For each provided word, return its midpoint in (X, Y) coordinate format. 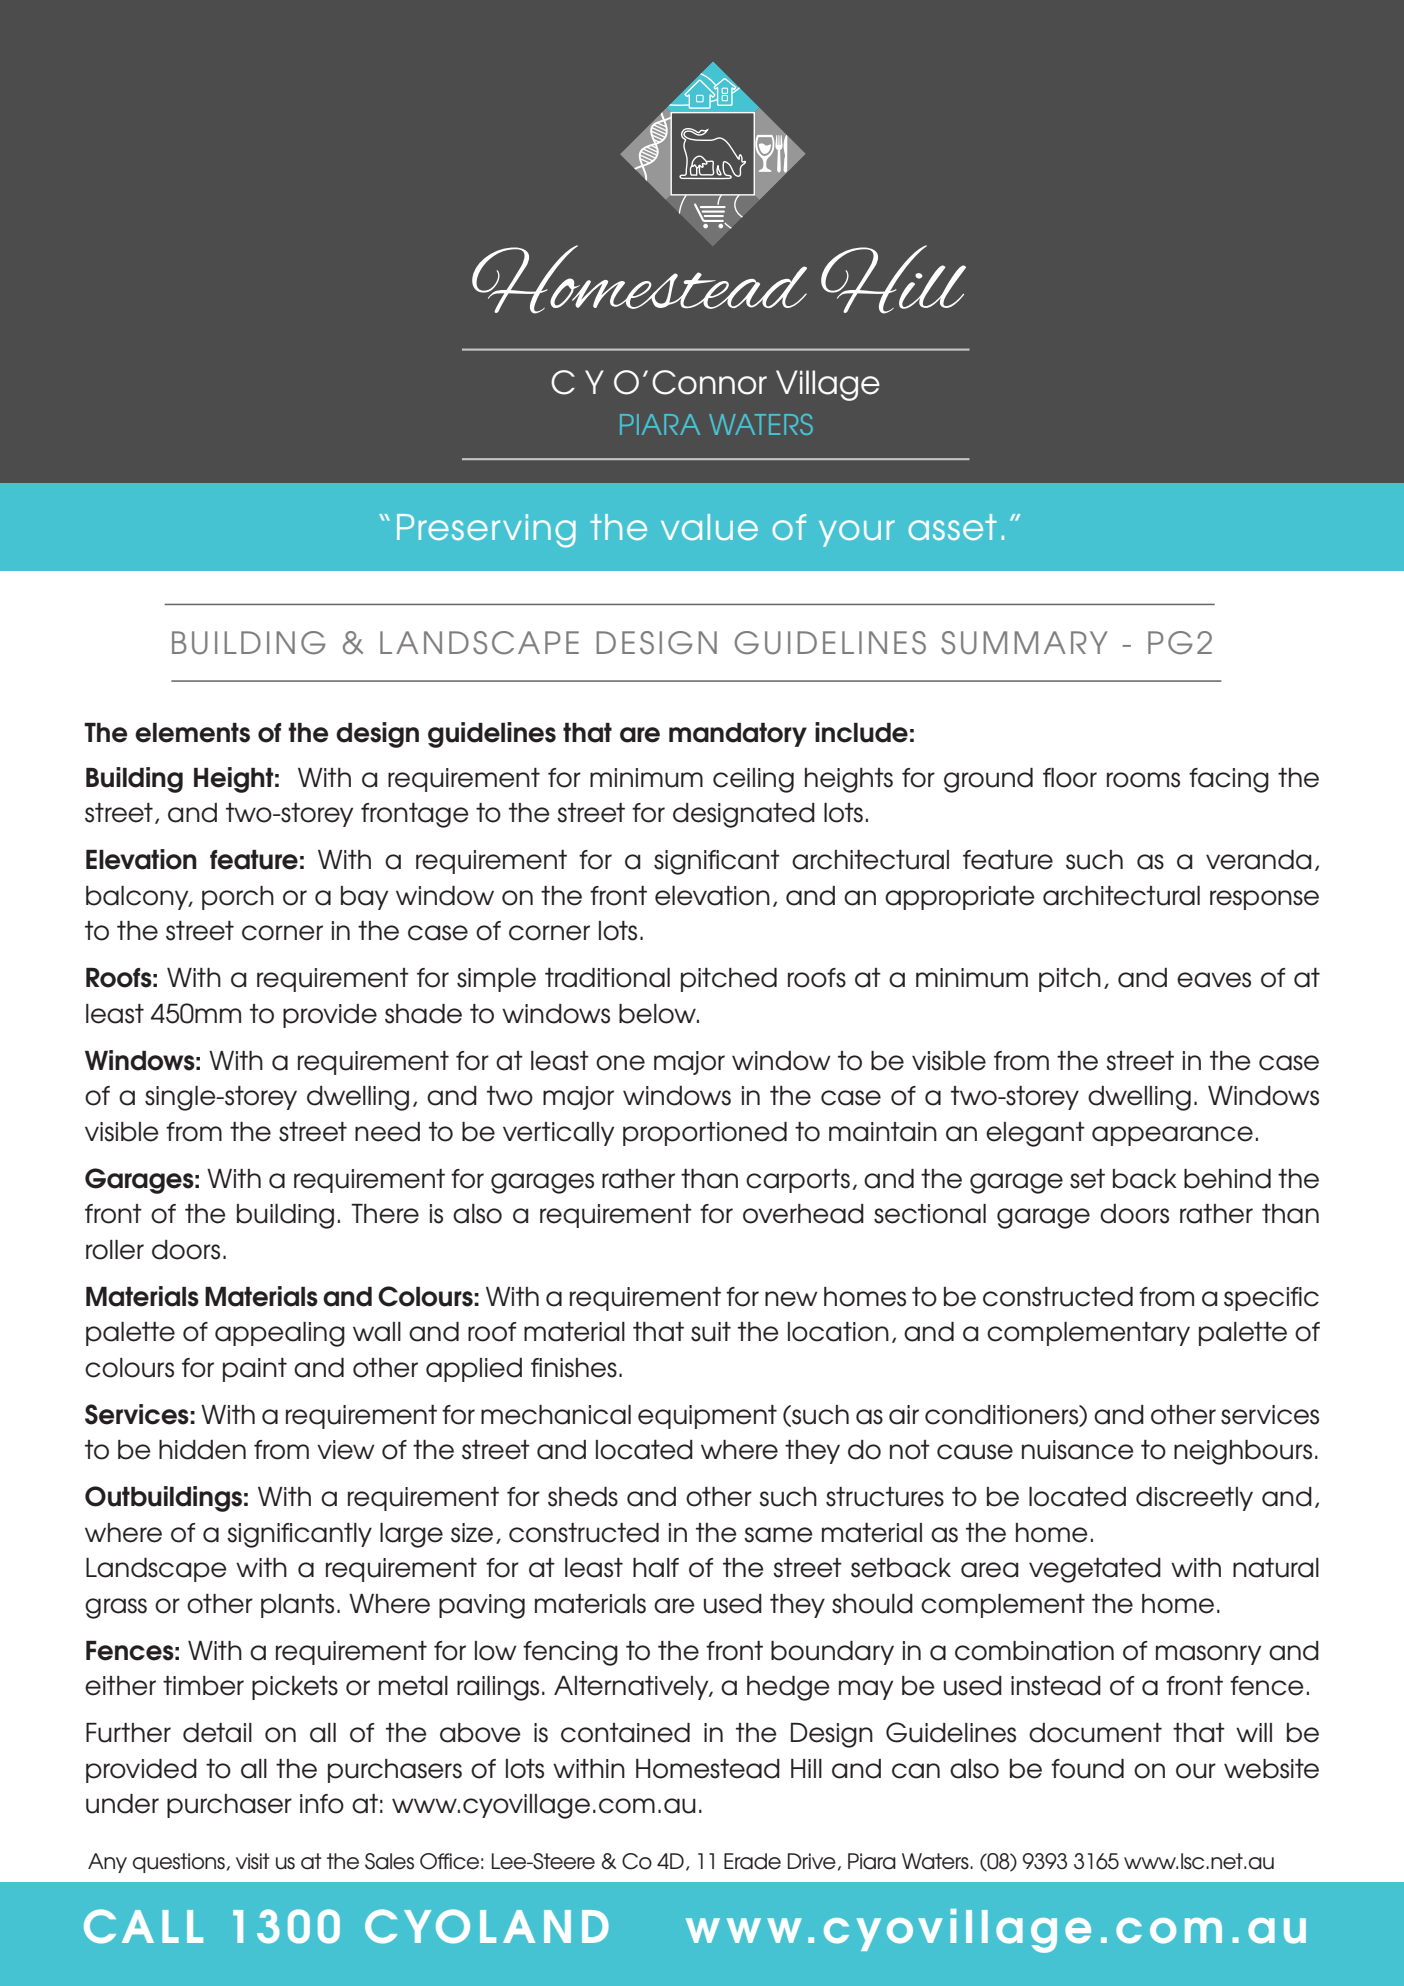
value (709, 527)
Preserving (486, 531)
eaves (1214, 980)
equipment (707, 1417)
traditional (607, 978)
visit (253, 1861)
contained (625, 1733)
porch (238, 898)
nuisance (1078, 1450)
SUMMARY (1024, 643)
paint (255, 1370)
